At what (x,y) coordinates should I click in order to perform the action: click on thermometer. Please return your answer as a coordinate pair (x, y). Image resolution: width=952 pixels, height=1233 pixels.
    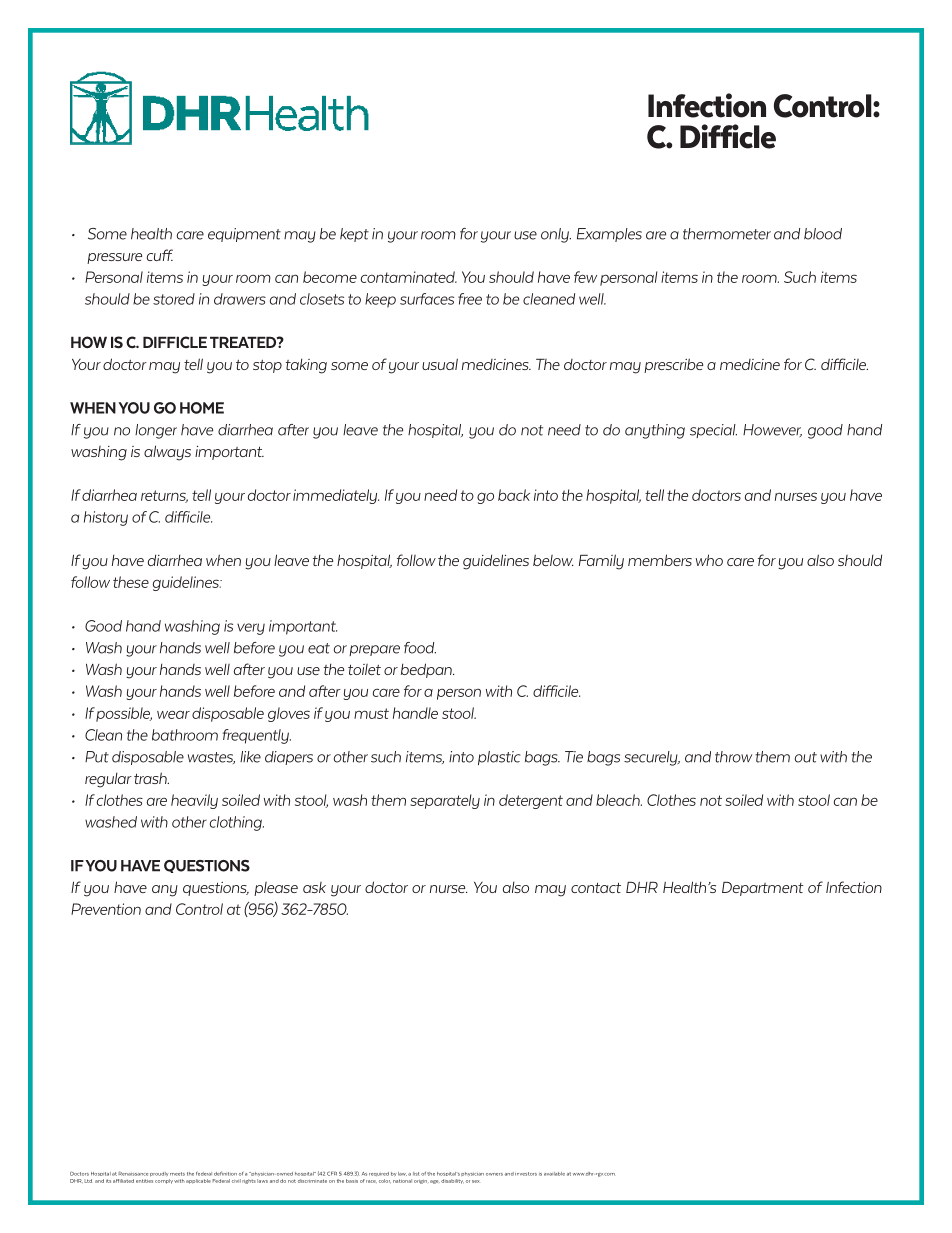
    Looking at the image, I should click on (727, 234).
